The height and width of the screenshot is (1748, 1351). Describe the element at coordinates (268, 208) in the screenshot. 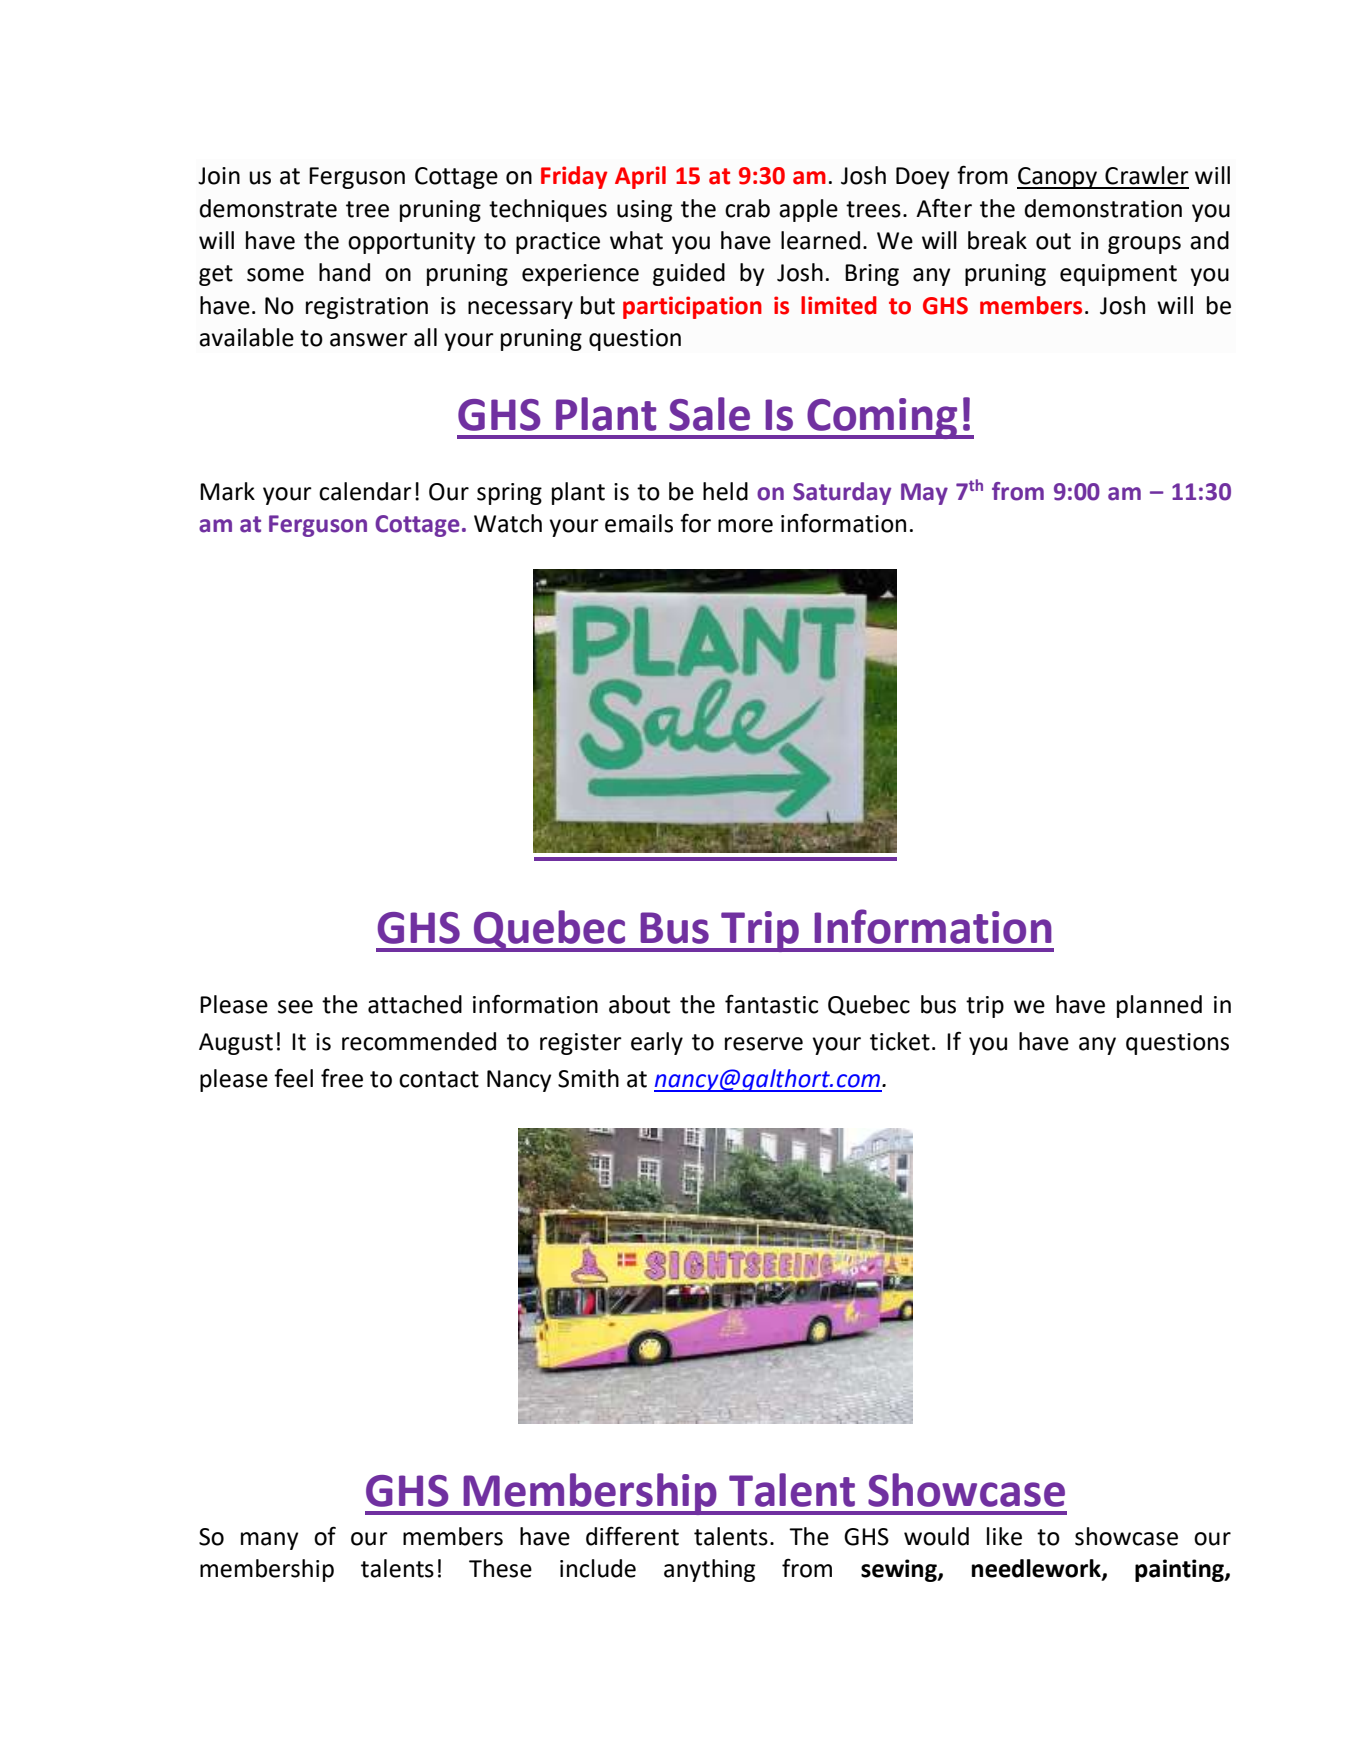

I see `demonstrate` at that location.
